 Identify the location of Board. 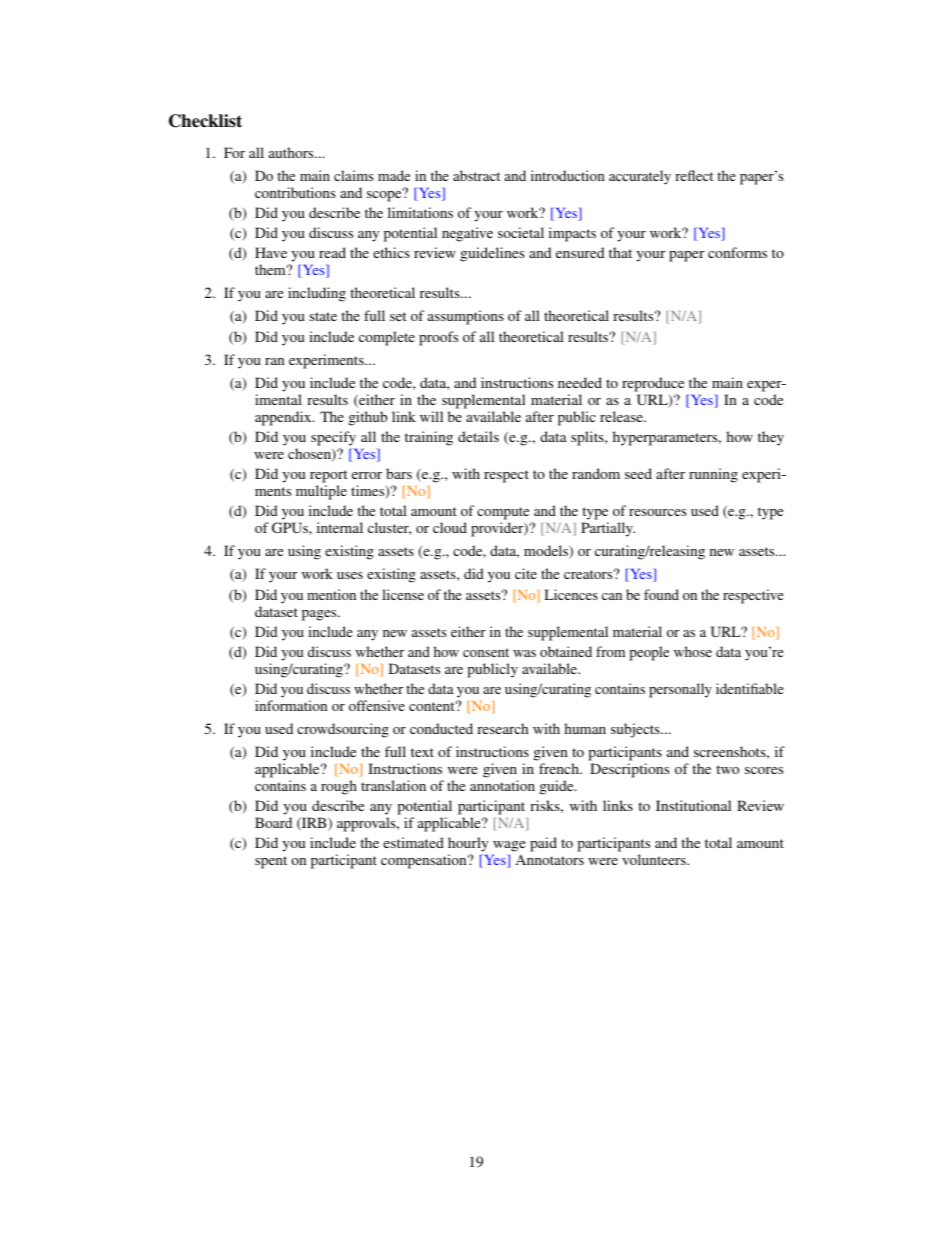
(273, 822).
